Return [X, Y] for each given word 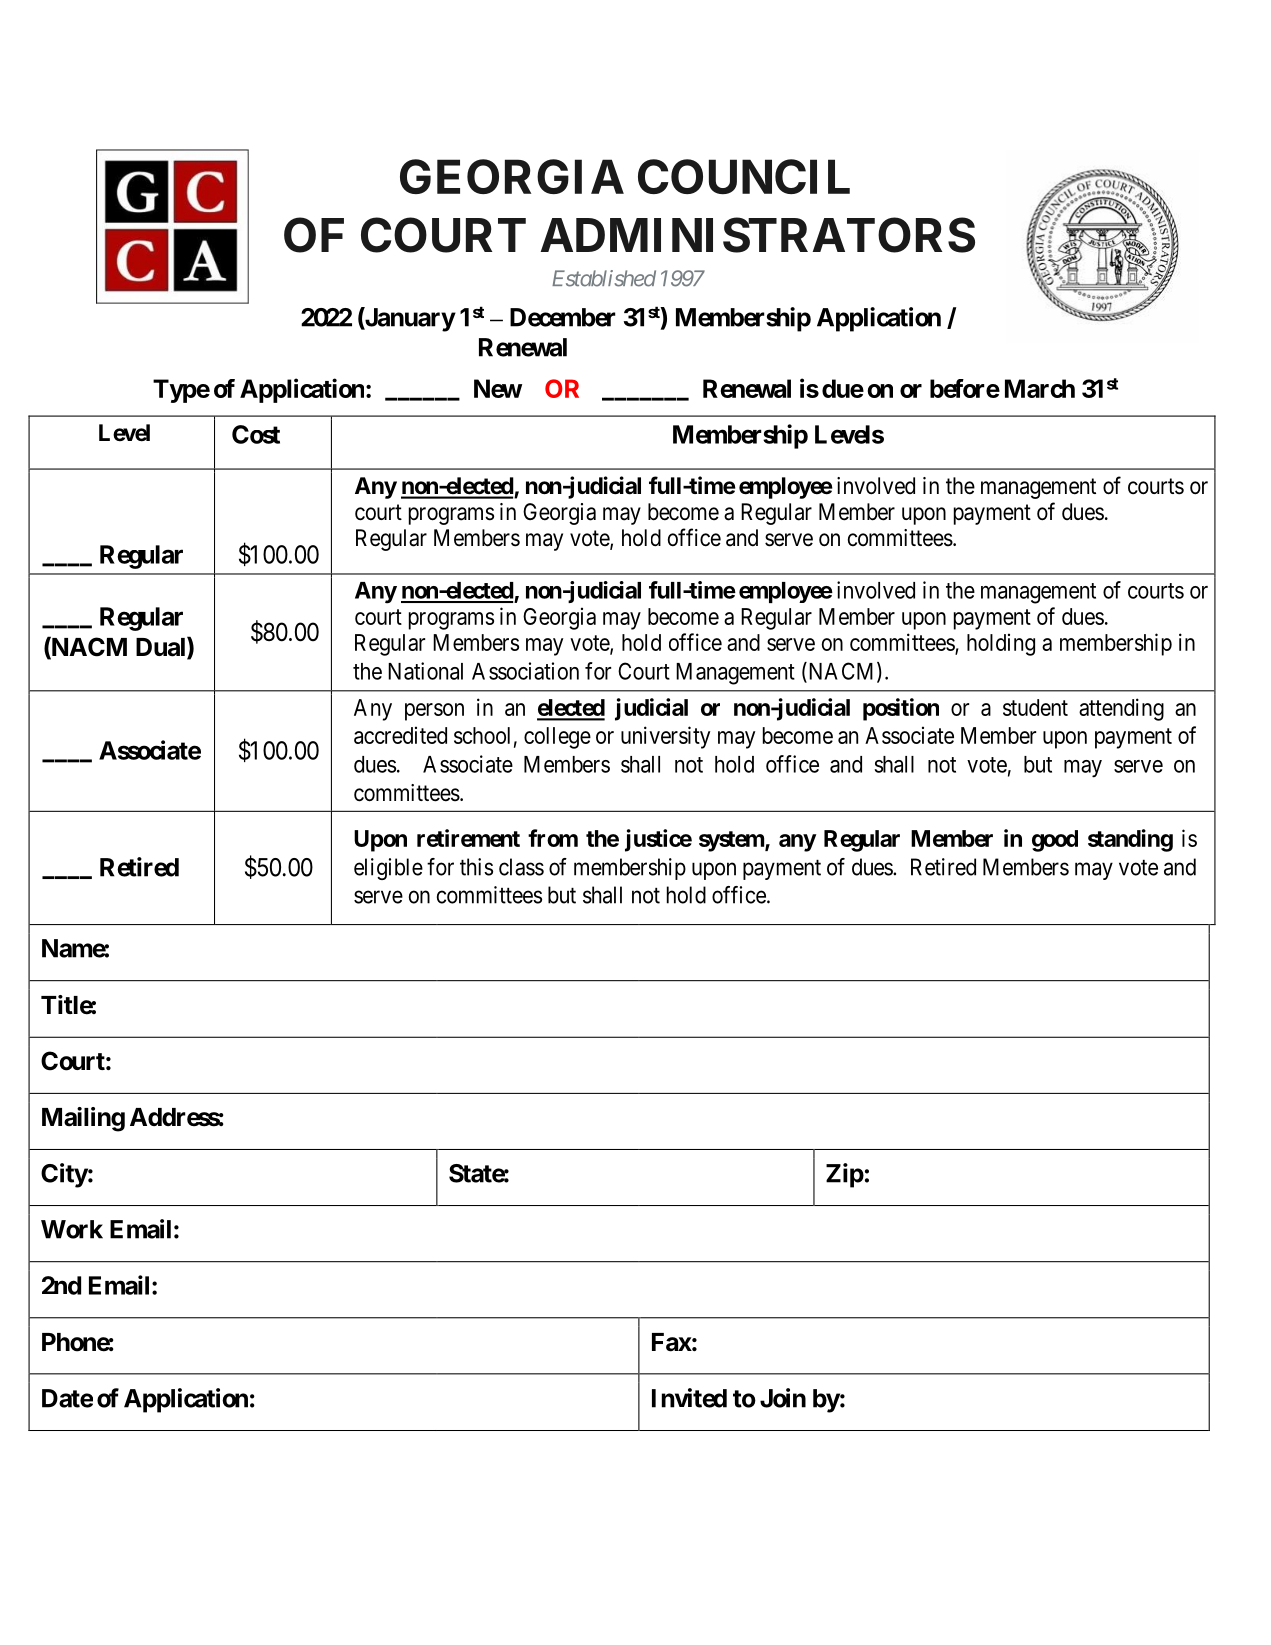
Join [783, 1398]
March [1040, 388]
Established [604, 278]
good [1055, 841]
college [557, 738]
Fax [672, 1342]
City [64, 1175]
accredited [400, 735]
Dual [162, 648]
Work [72, 1229]
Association [525, 671]
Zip [845, 1175]
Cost [256, 434]
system [732, 841]
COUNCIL [744, 176]
